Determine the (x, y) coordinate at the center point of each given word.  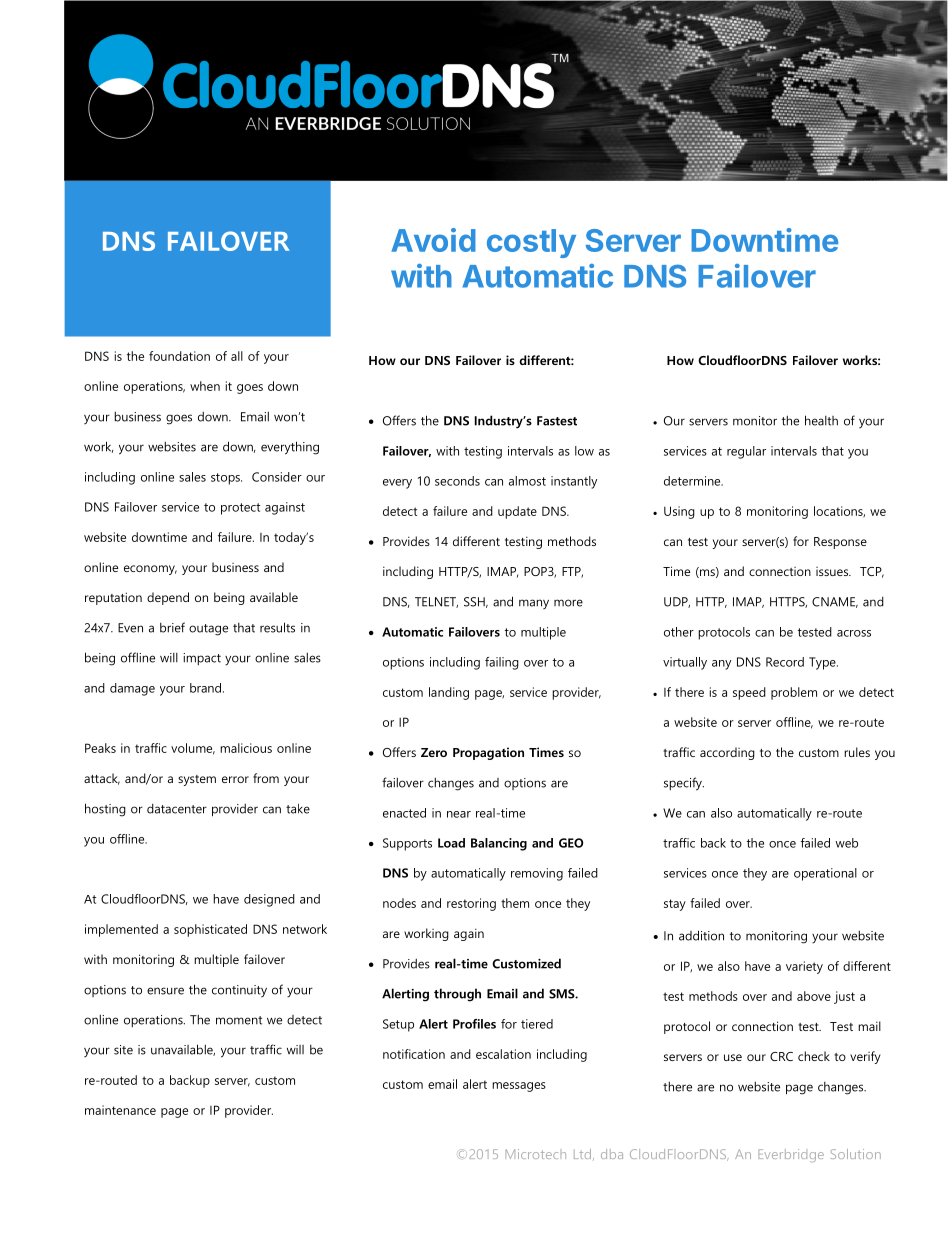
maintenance (120, 1110)
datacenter (177, 809)
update (517, 512)
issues (833, 571)
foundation (179, 356)
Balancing (499, 844)
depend (168, 598)
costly (531, 243)
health (821, 420)
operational (825, 874)
